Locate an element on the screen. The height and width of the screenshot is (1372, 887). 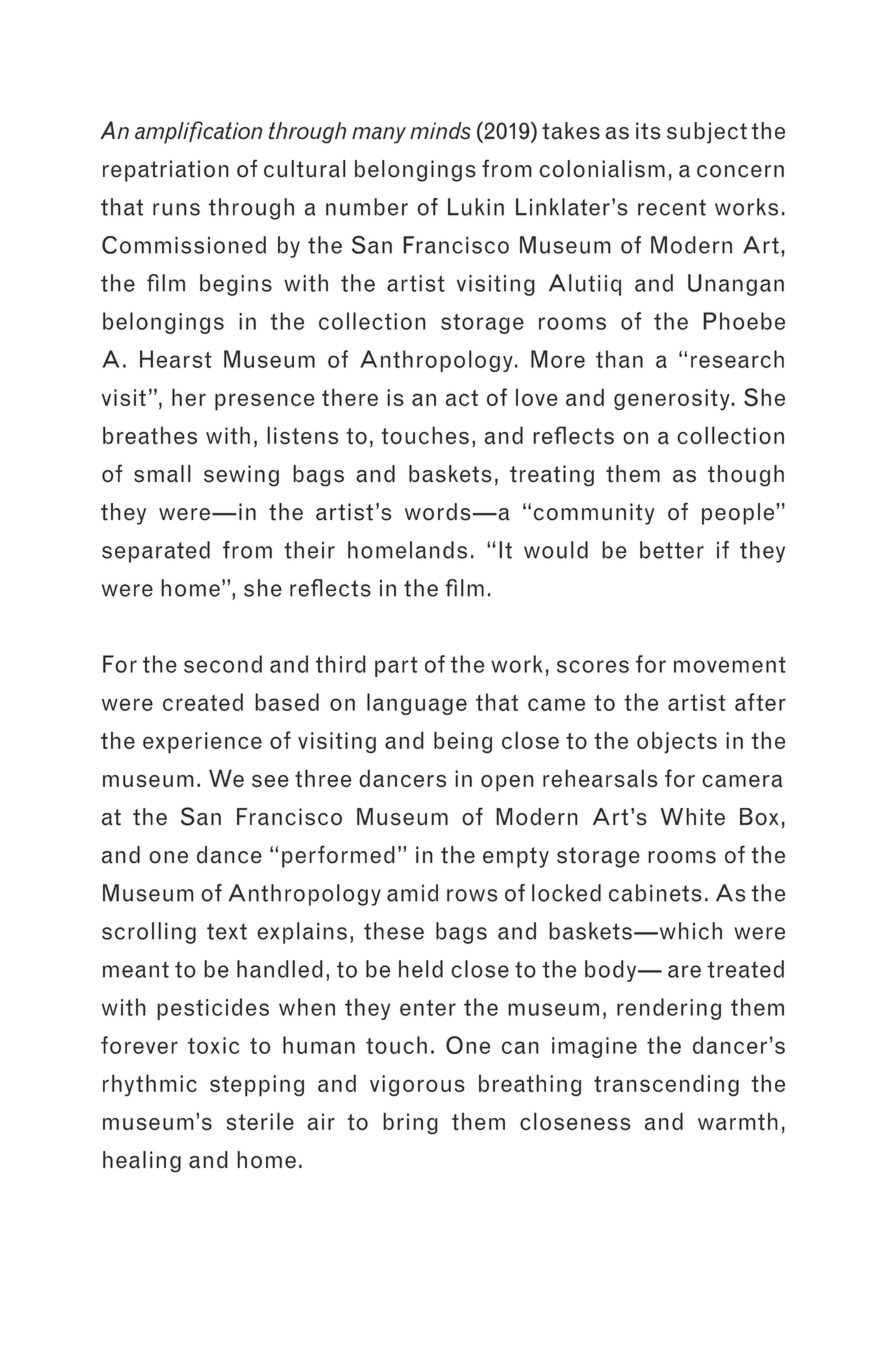
amplification is located at coordinates (198, 132).
